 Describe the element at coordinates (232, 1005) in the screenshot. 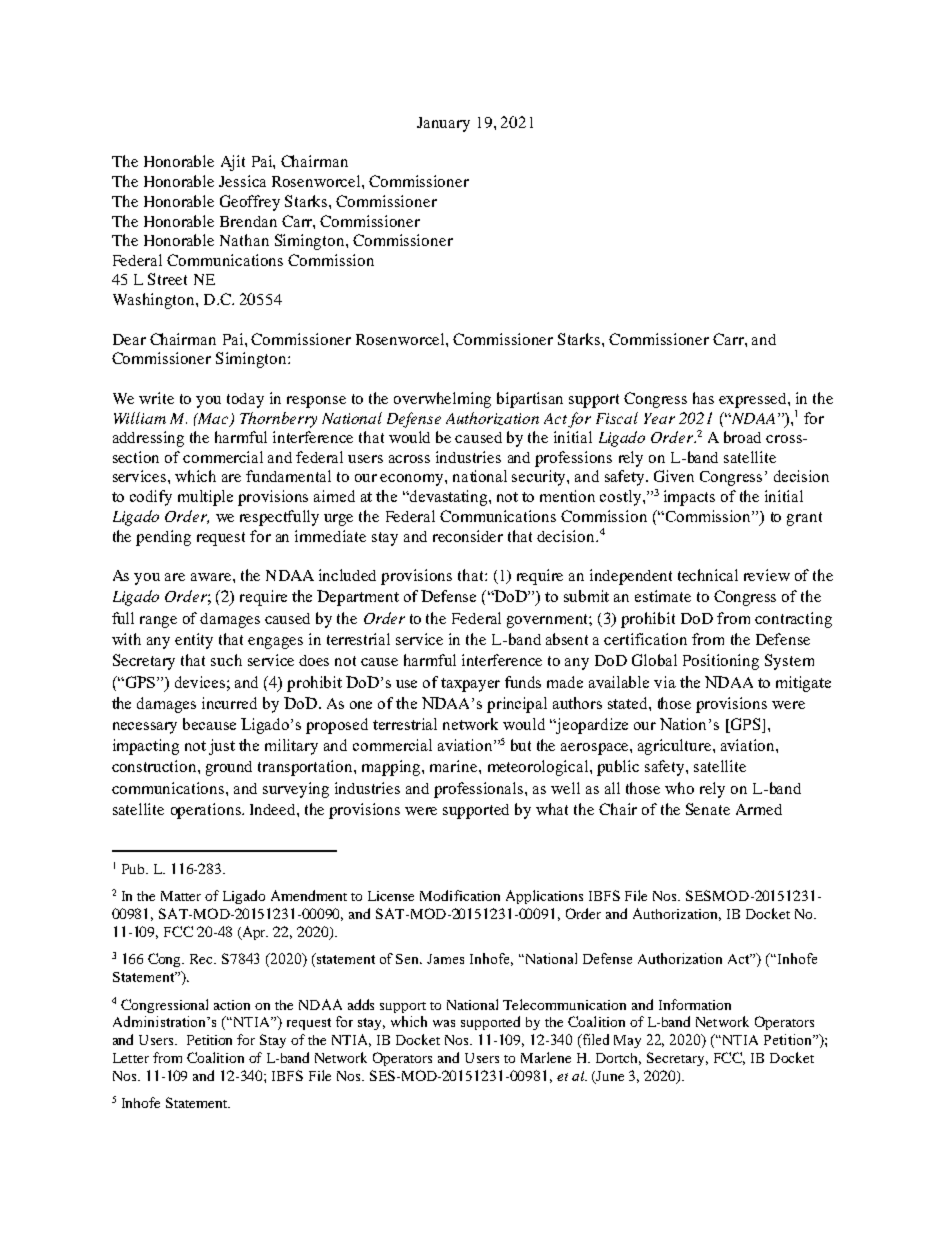

I see `action` at that location.
